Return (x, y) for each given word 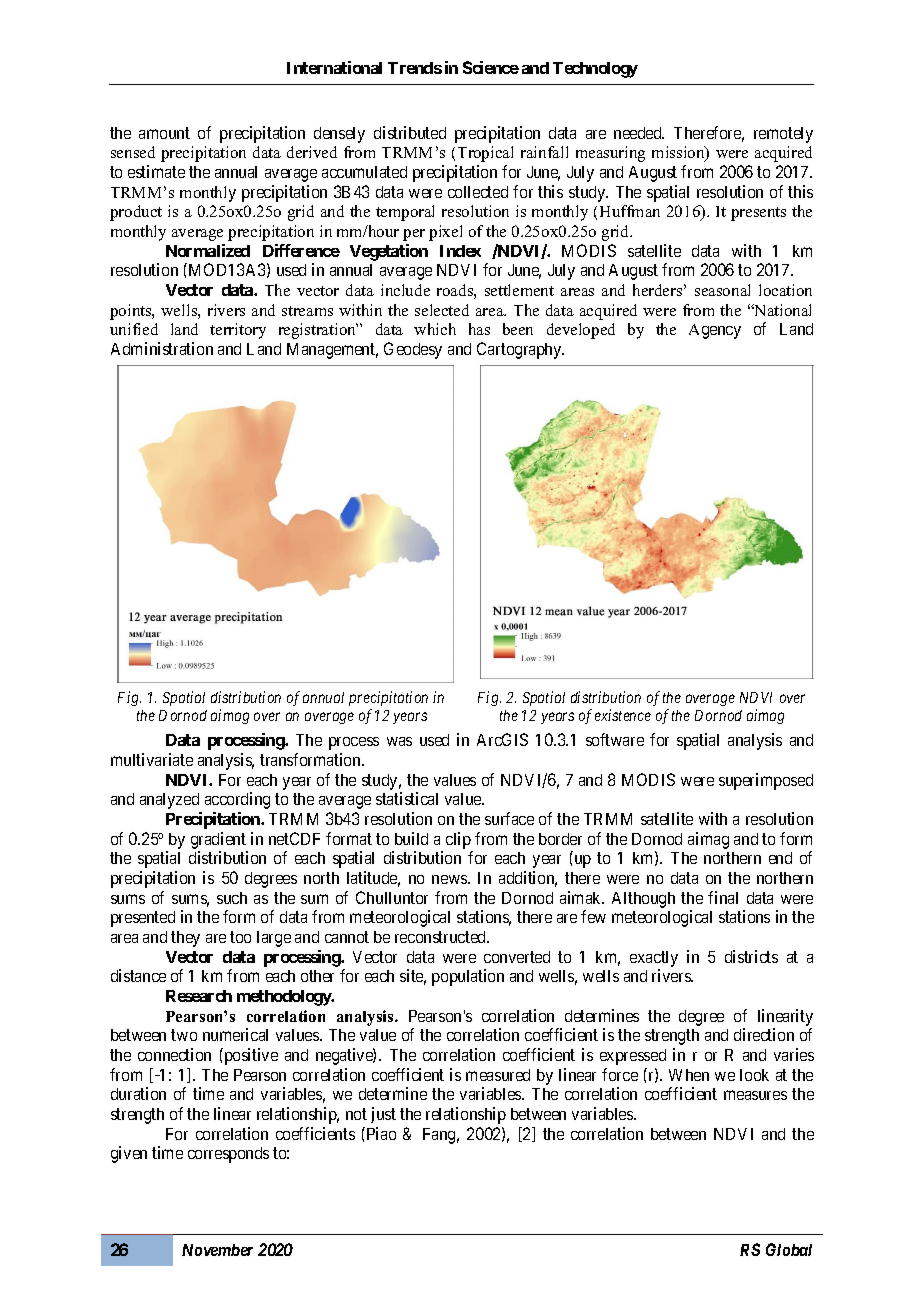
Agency (715, 331)
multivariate (152, 759)
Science (491, 67)
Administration (162, 348)
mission (679, 154)
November (217, 1250)
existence (623, 715)
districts (751, 956)
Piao (380, 1133)
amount (164, 133)
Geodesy (413, 350)
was (399, 741)
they (185, 939)
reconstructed (441, 937)
